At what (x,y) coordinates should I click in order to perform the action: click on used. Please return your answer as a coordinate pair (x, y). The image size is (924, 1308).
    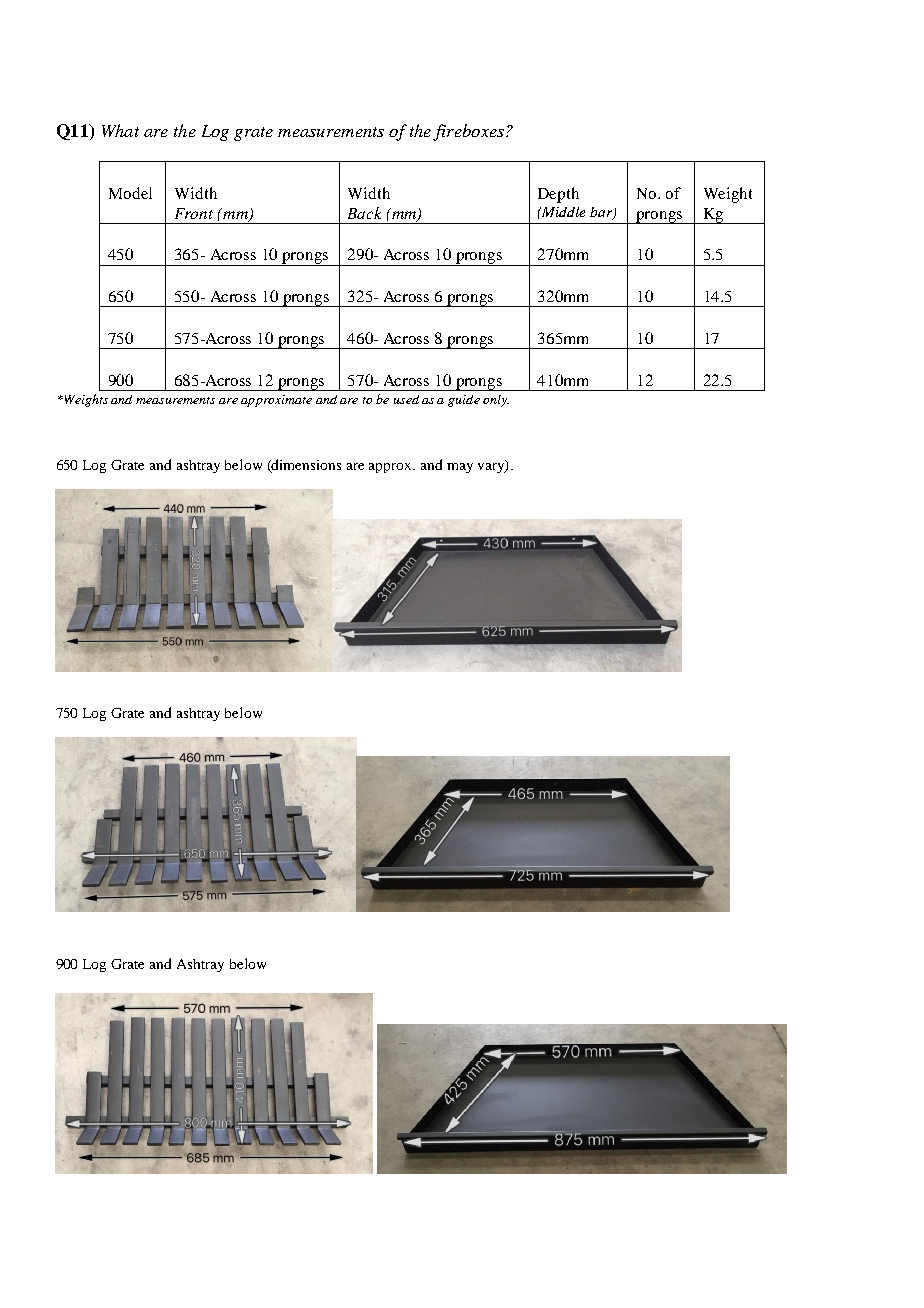
    Looking at the image, I should click on (406, 399).
